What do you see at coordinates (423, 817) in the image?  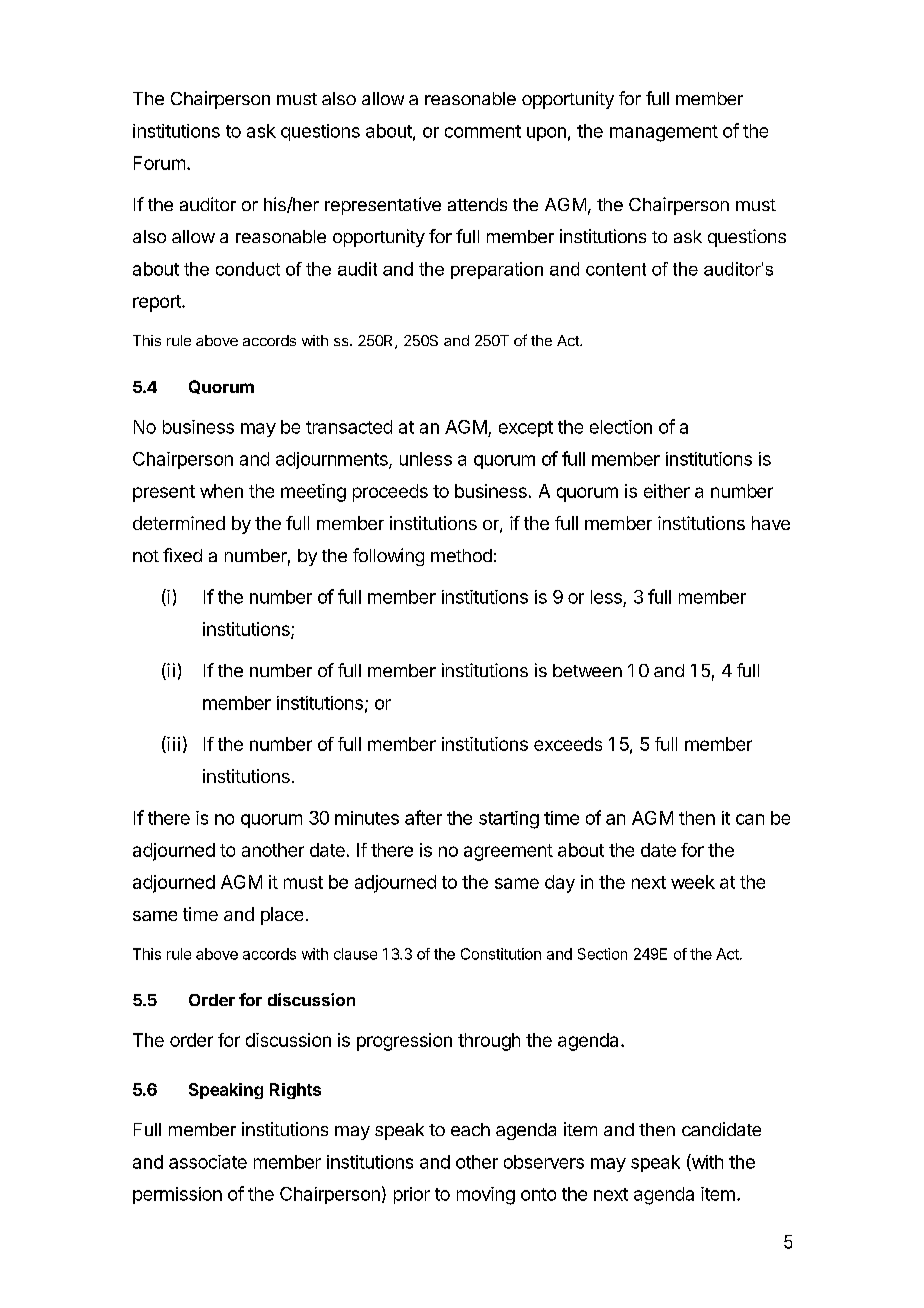 I see `after` at bounding box center [423, 817].
